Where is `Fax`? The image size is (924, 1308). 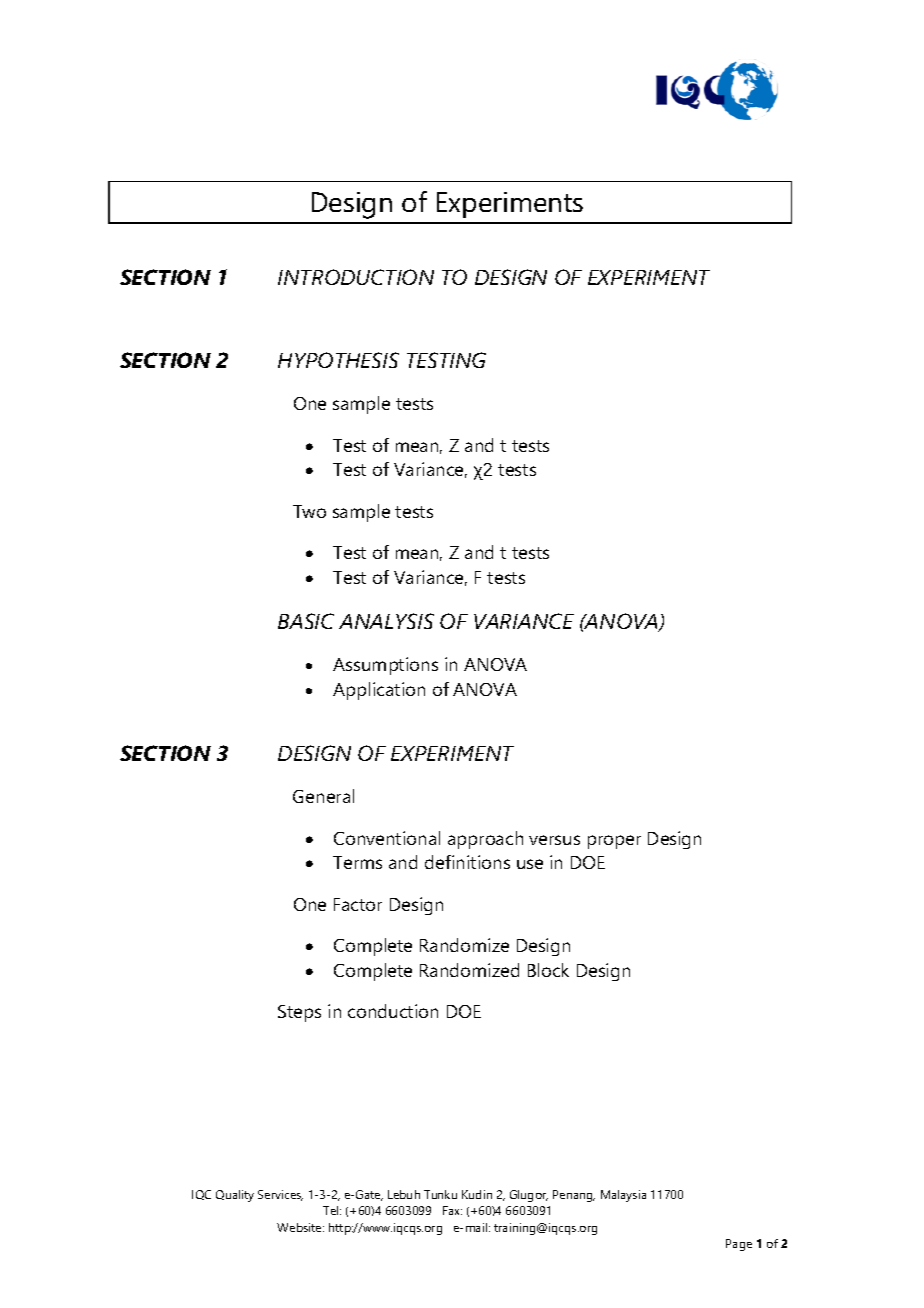
Fax is located at coordinates (452, 1210).
